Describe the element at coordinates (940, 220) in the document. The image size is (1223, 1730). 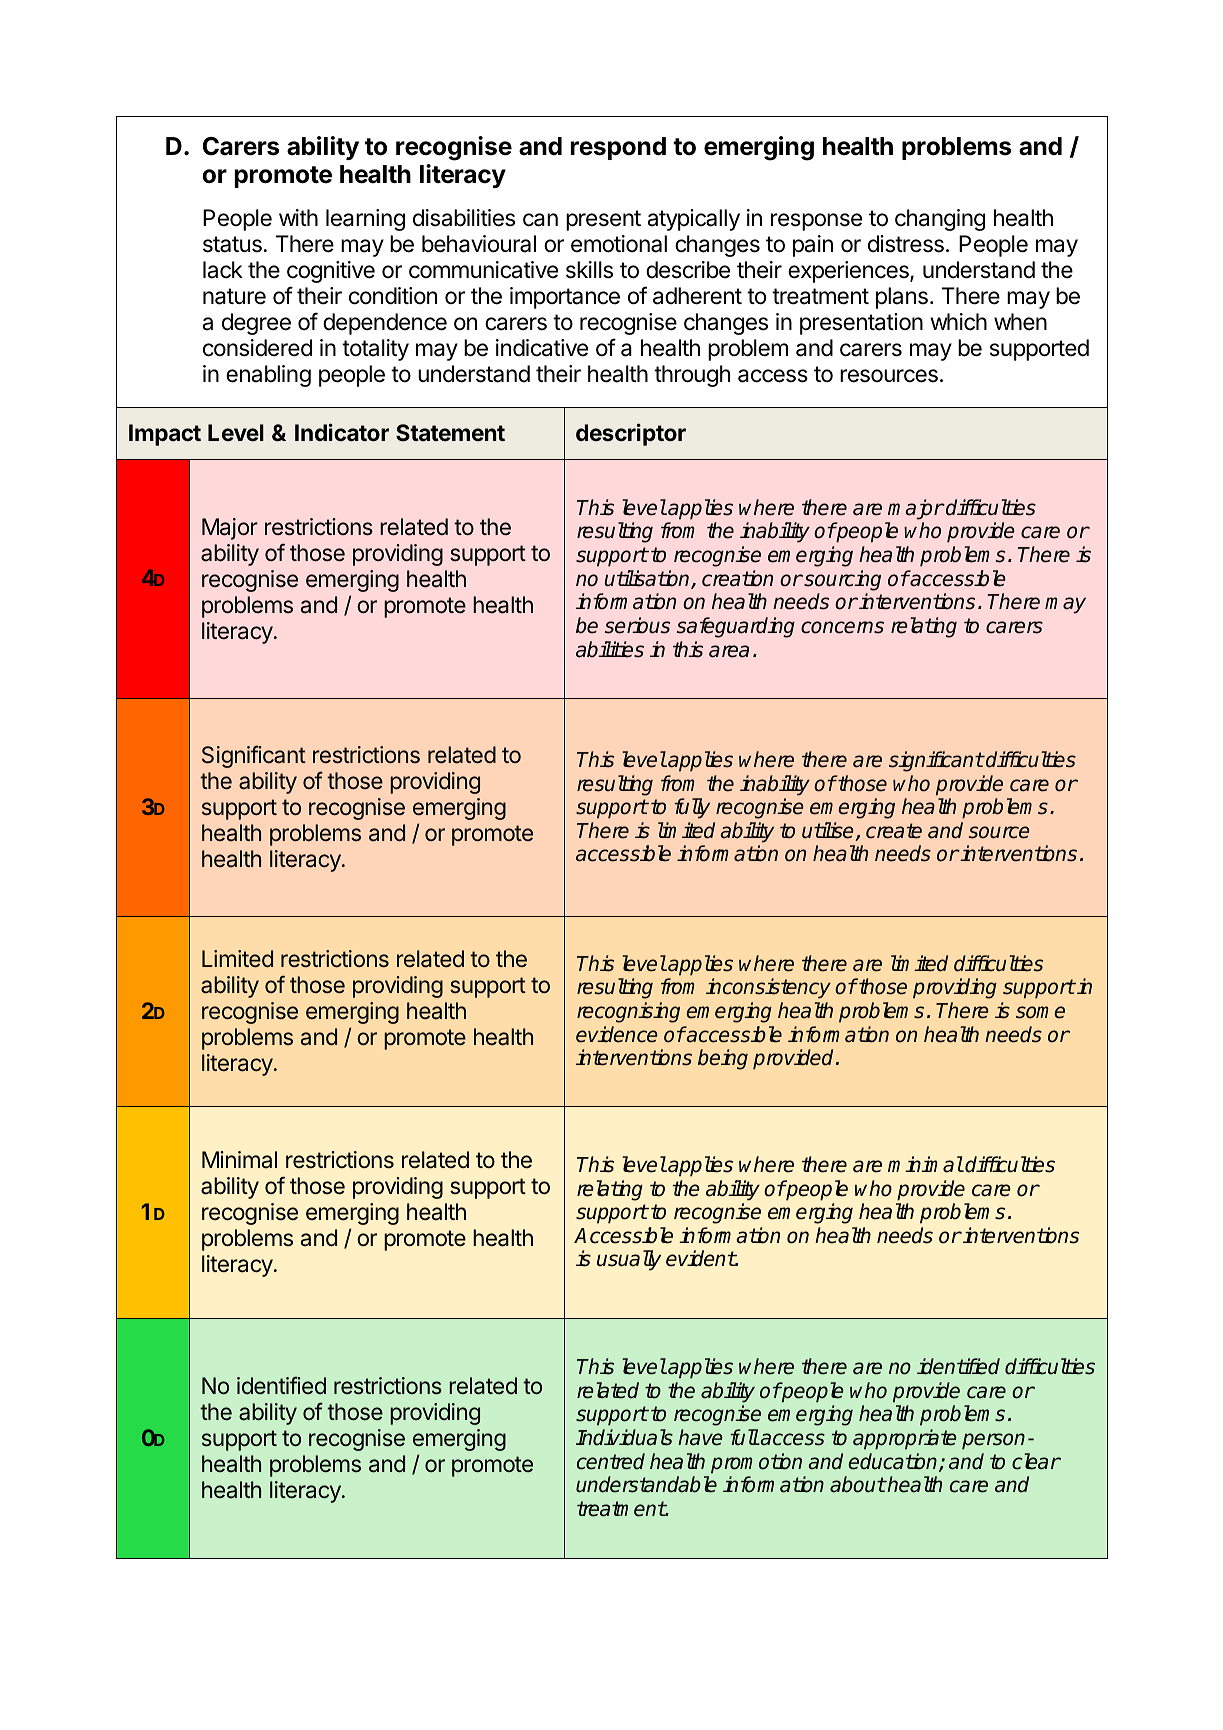
I see `changing` at that location.
